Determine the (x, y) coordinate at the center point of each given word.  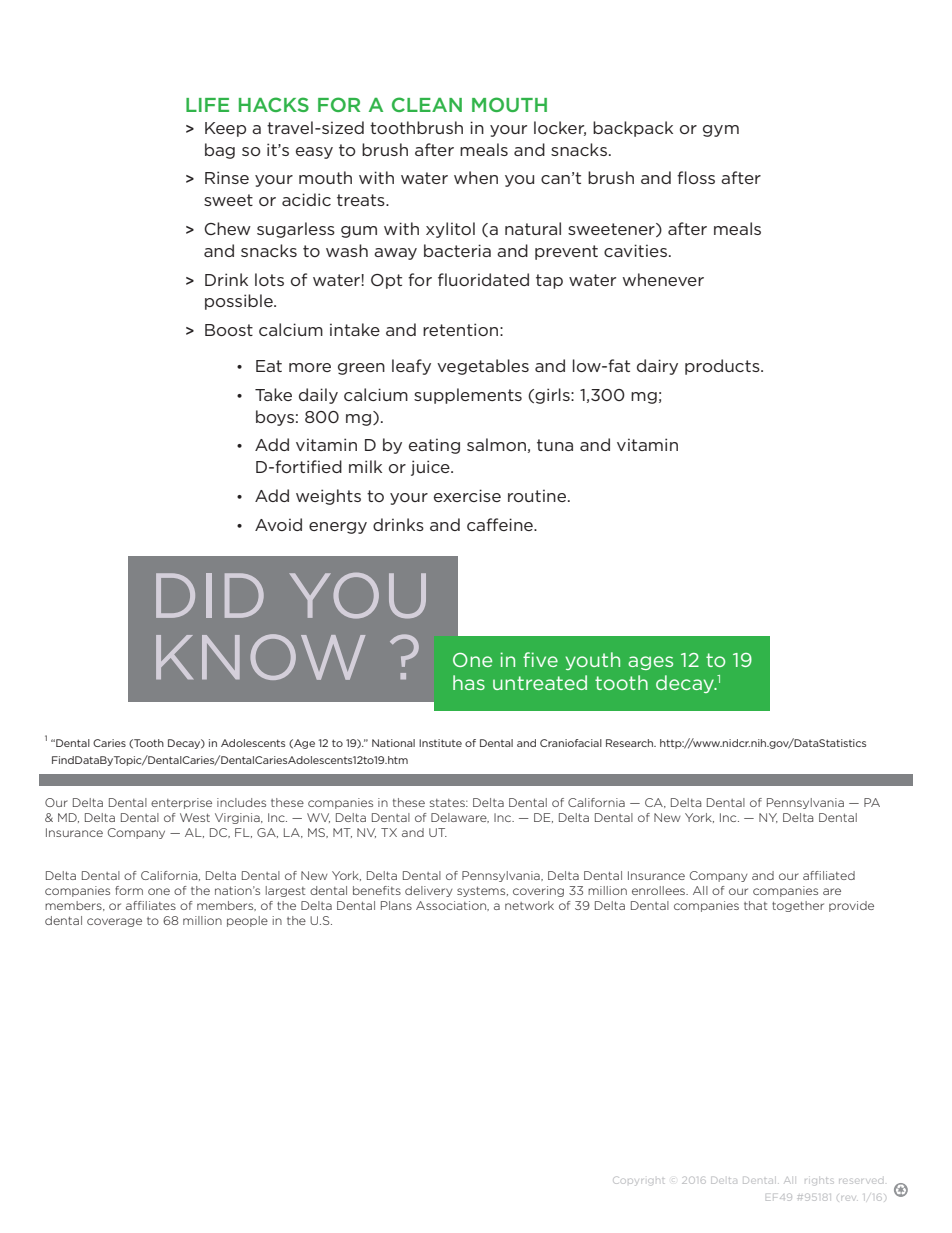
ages (650, 663)
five (540, 659)
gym (721, 131)
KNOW (260, 657)
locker (560, 128)
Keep (225, 129)
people (247, 921)
